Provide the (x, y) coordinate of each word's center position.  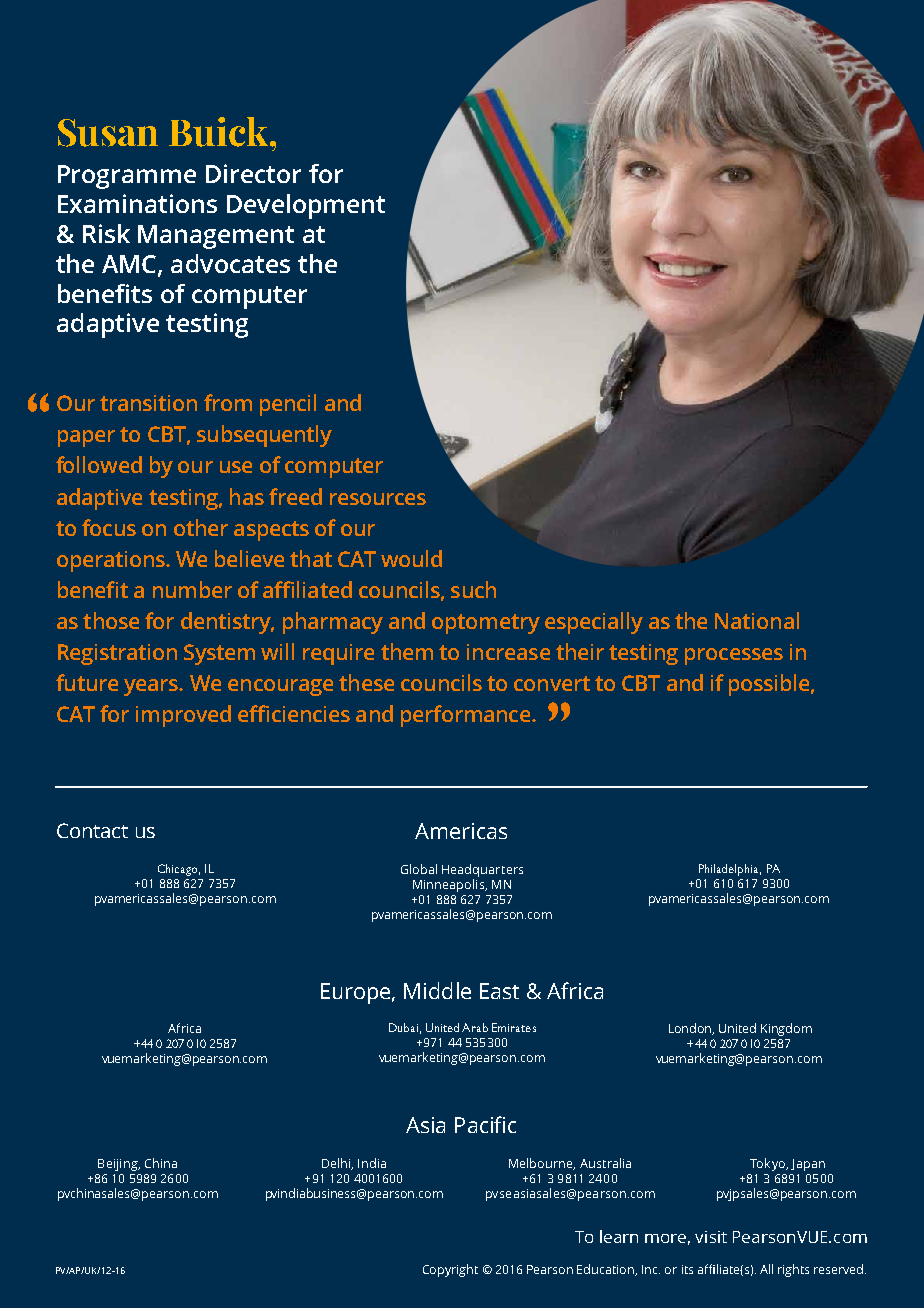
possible (770, 685)
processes (734, 656)
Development (306, 206)
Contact (92, 830)
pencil (288, 405)
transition (148, 403)
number (192, 589)
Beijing (119, 1165)
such (473, 589)
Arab (475, 1027)
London (691, 1029)
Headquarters (482, 870)
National (757, 620)
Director (253, 173)
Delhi (337, 1164)
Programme (127, 177)
